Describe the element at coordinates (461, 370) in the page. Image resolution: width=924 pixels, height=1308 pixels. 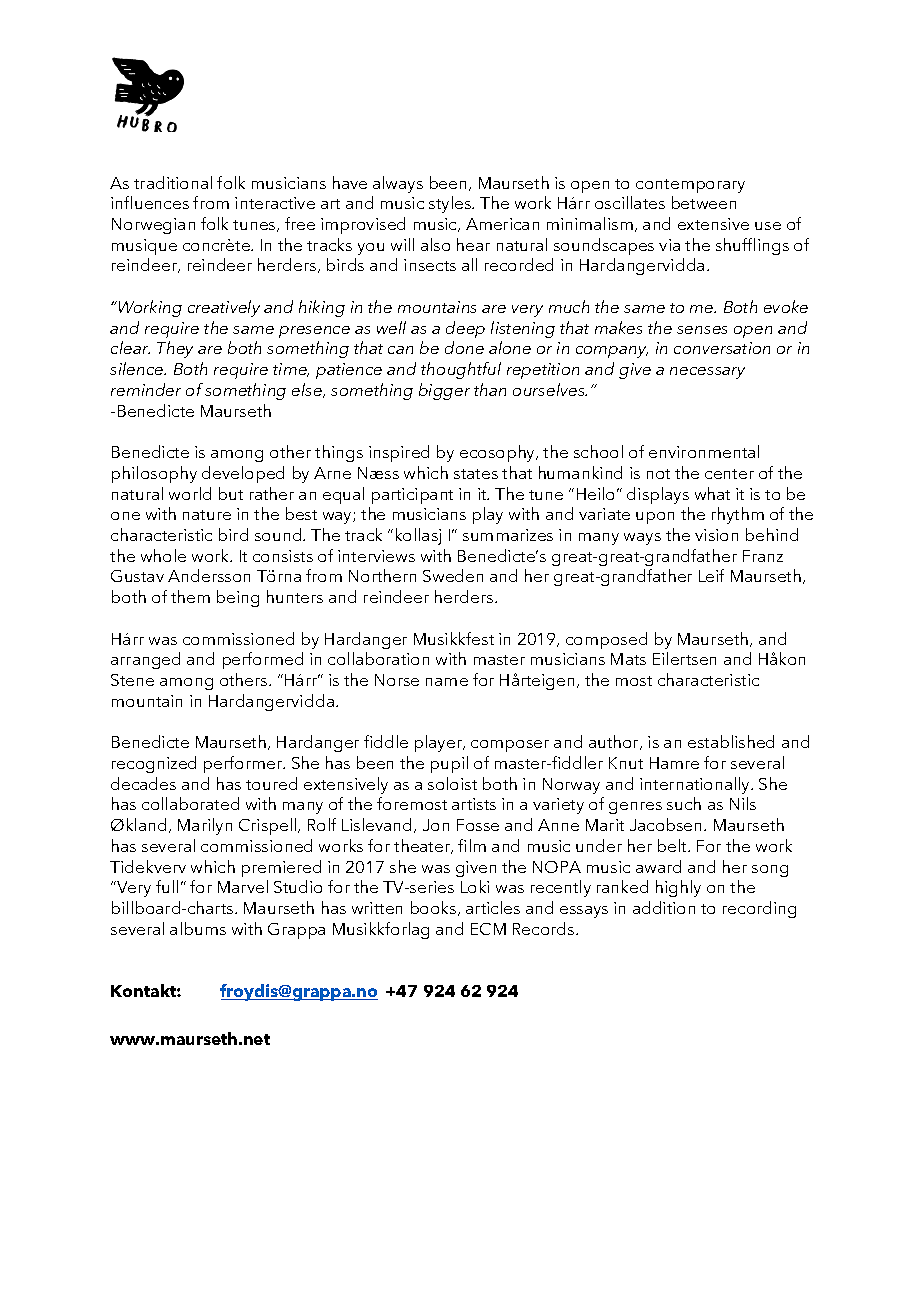
I see `thoughtful` at that location.
